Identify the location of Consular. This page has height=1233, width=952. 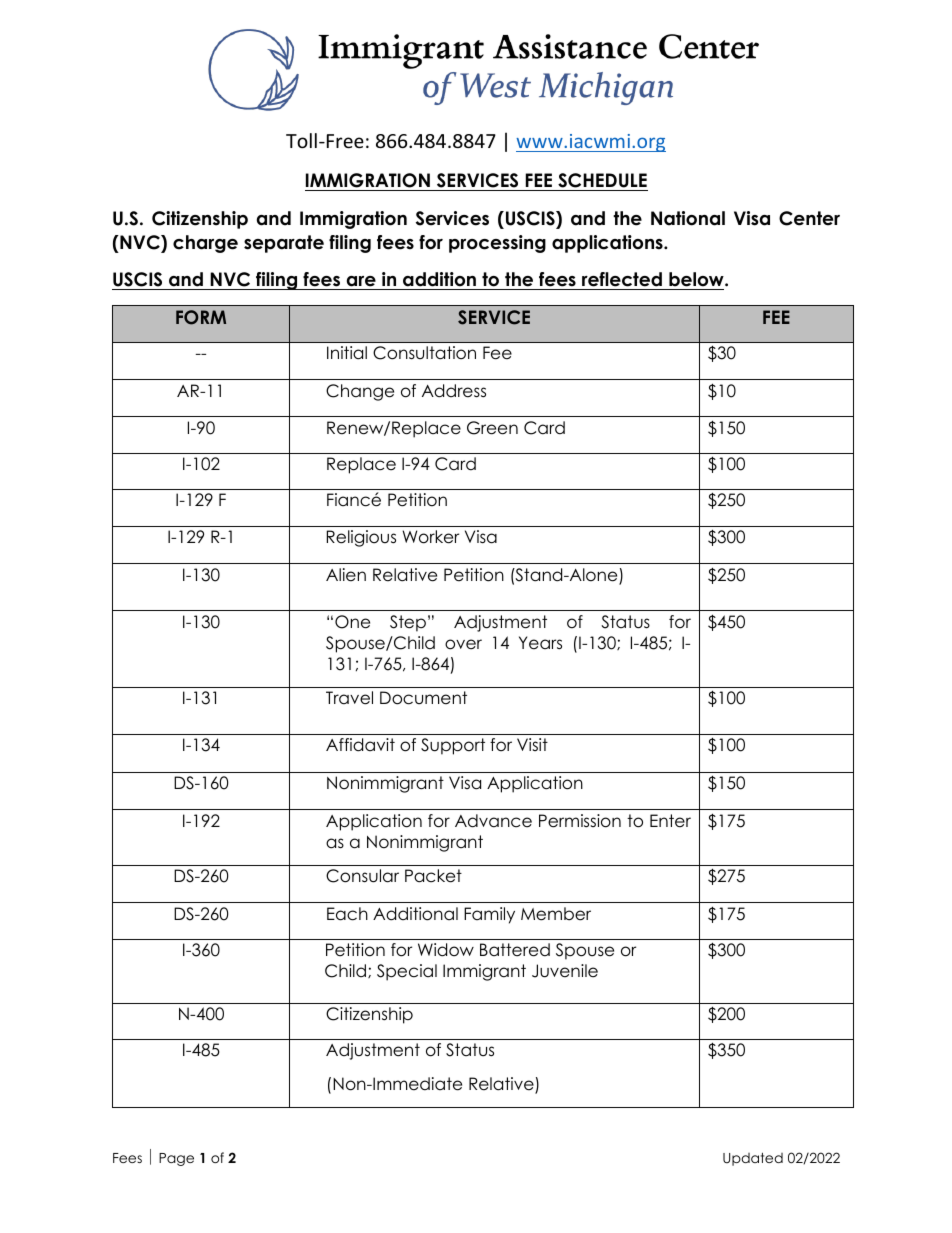
(362, 876).
